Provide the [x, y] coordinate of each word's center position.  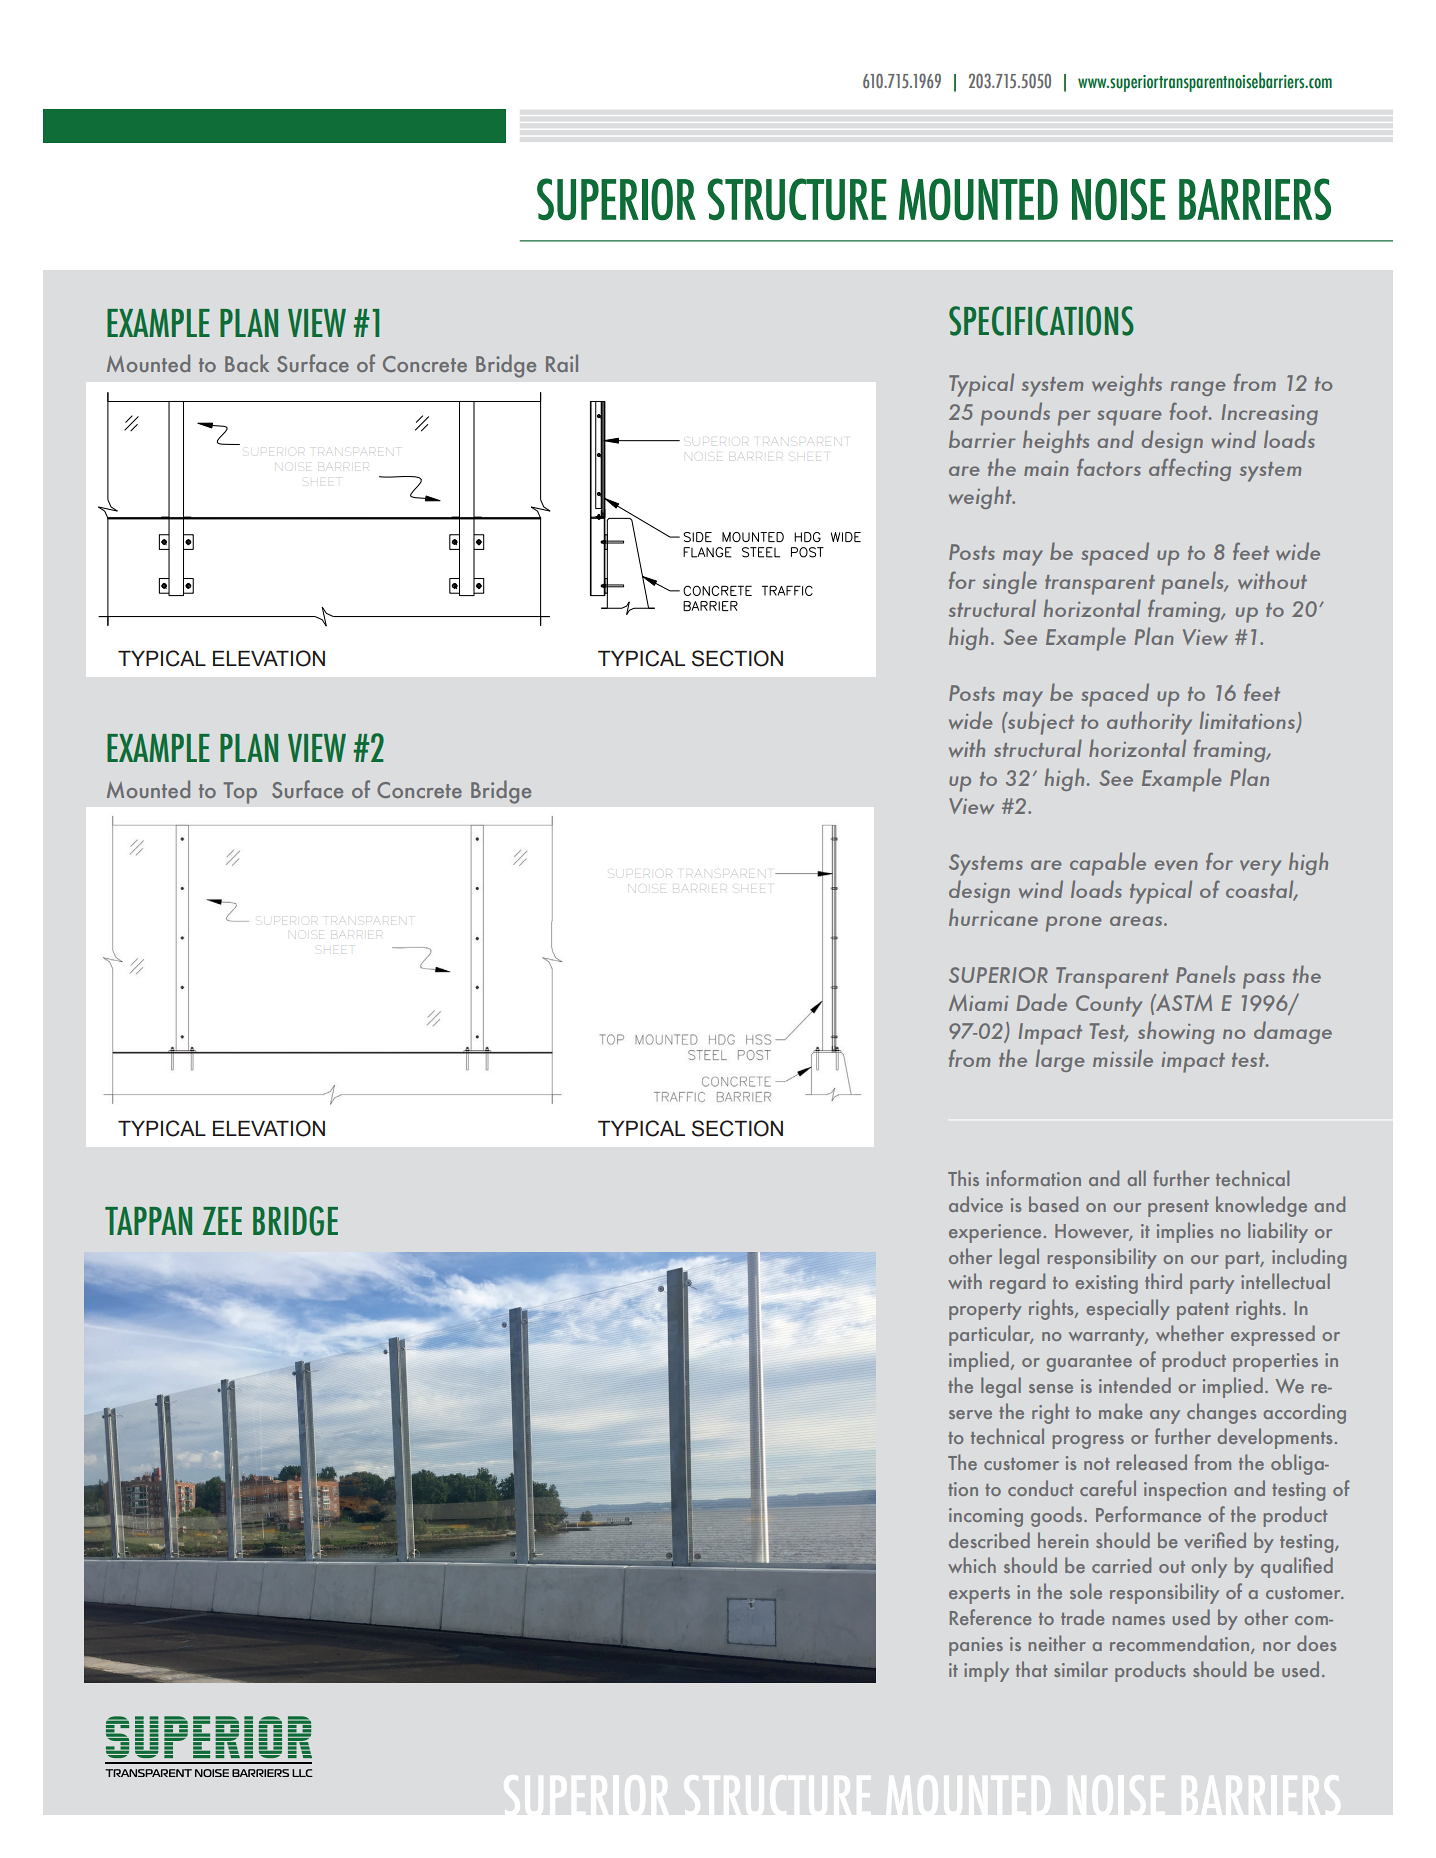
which [972, 1565]
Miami [978, 1002]
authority [1149, 723]
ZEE [222, 1221]
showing [1176, 1032]
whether [1190, 1333]
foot [1190, 411]
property [985, 1311]
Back [247, 363]
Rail [562, 363]
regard [1017, 1283]
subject [1040, 723]
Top [240, 793]
